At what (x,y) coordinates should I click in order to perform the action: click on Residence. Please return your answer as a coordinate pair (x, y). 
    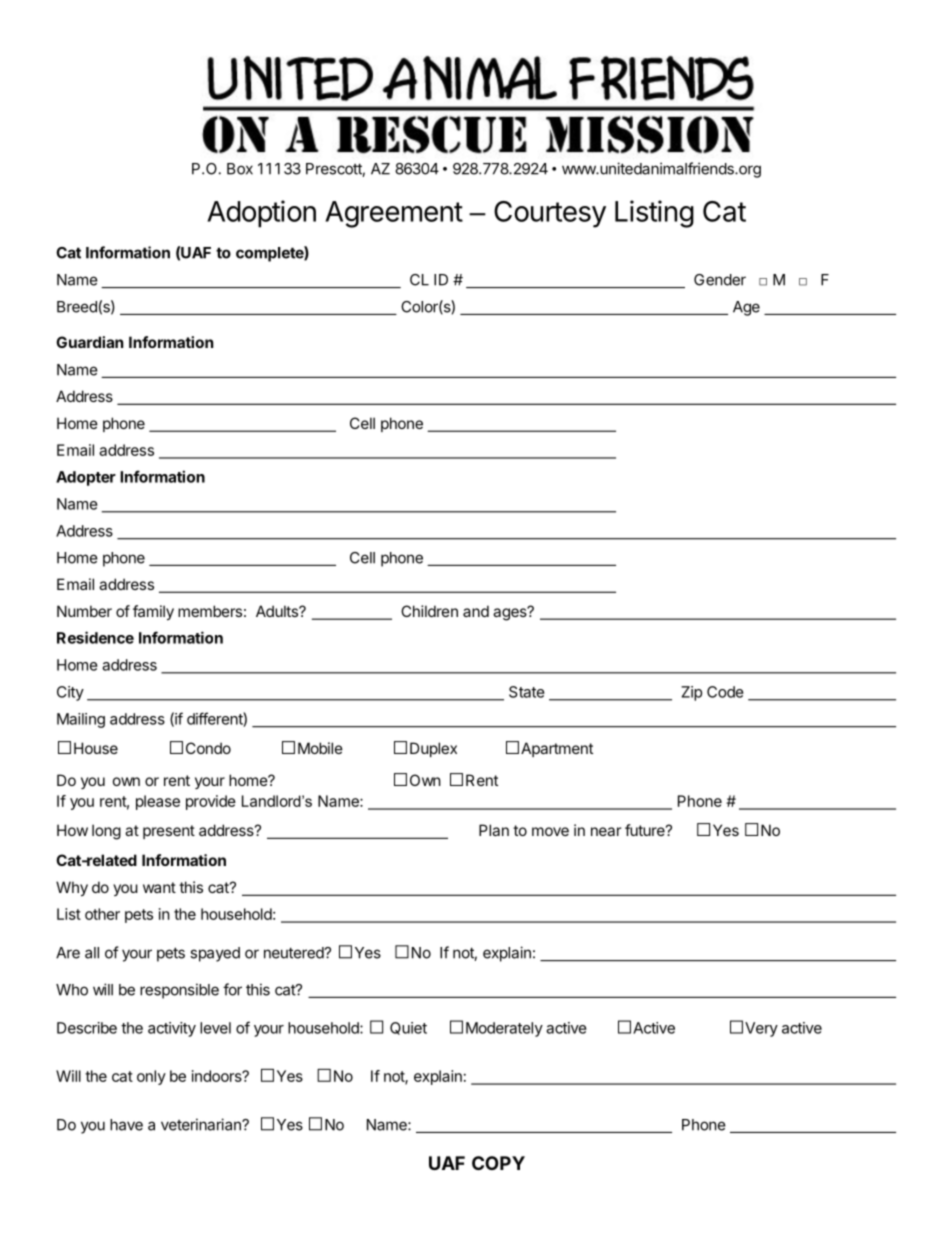
    Looking at the image, I should click on (95, 637).
